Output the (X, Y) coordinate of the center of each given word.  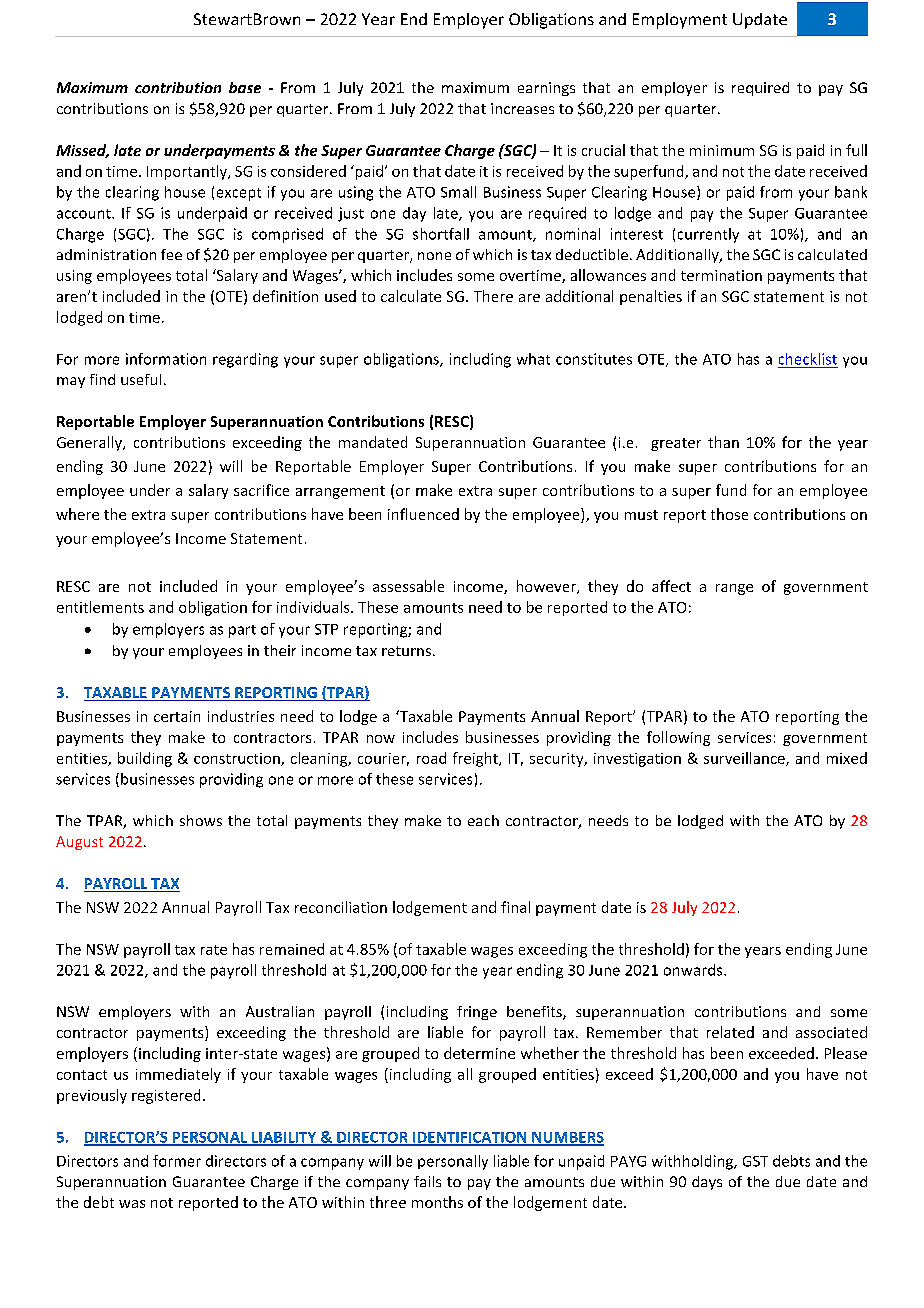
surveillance (745, 759)
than (723, 442)
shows (201, 820)
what (533, 359)
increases (522, 108)
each (483, 820)
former (177, 1161)
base (245, 87)
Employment (680, 21)
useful (141, 379)
